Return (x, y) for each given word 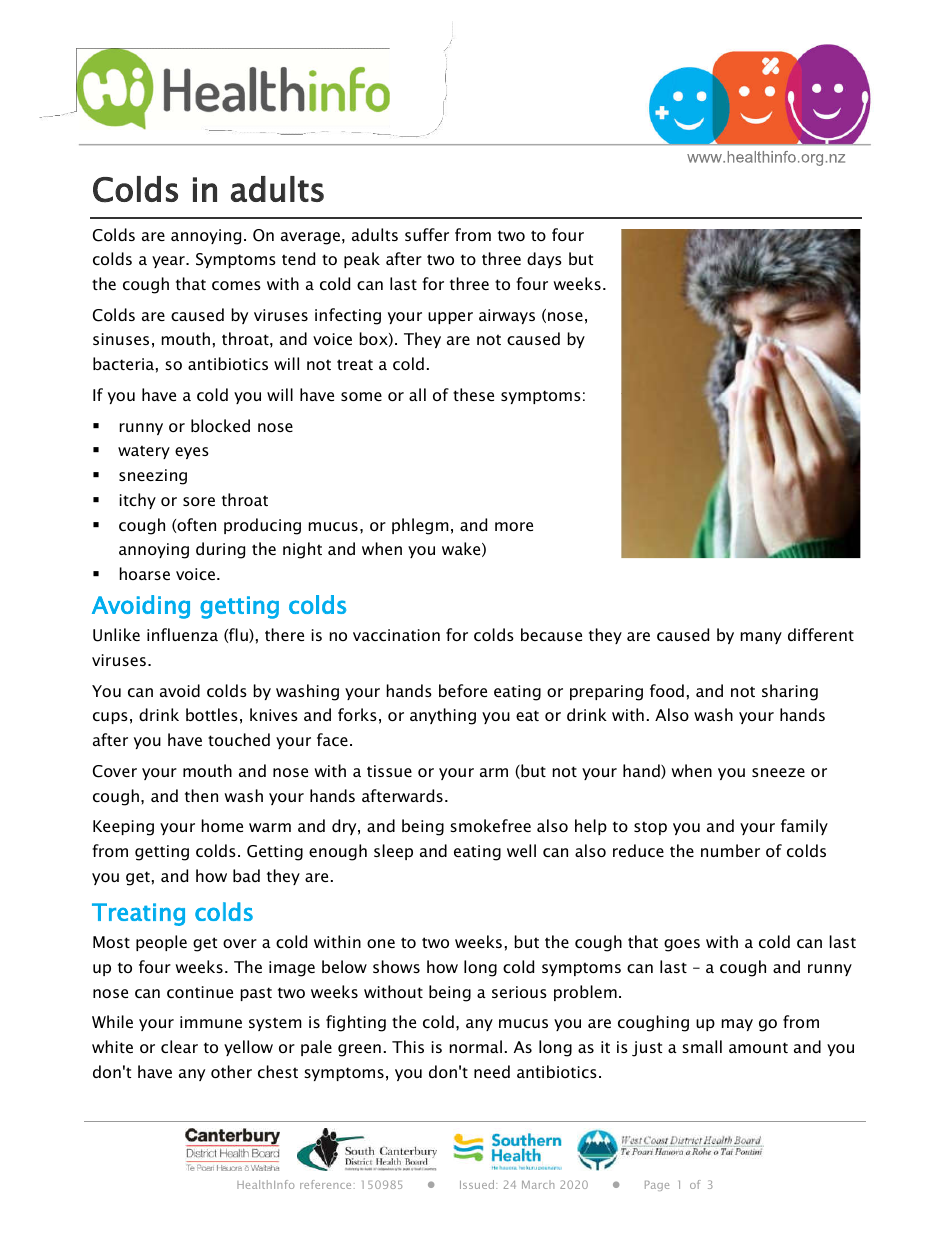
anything (443, 716)
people (161, 943)
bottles (212, 714)
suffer (427, 234)
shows (396, 966)
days (544, 260)
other (231, 1071)
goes (682, 945)
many (761, 638)
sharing (790, 692)
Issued (478, 1184)
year (169, 262)
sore (199, 501)
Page (657, 1186)
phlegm (420, 526)
